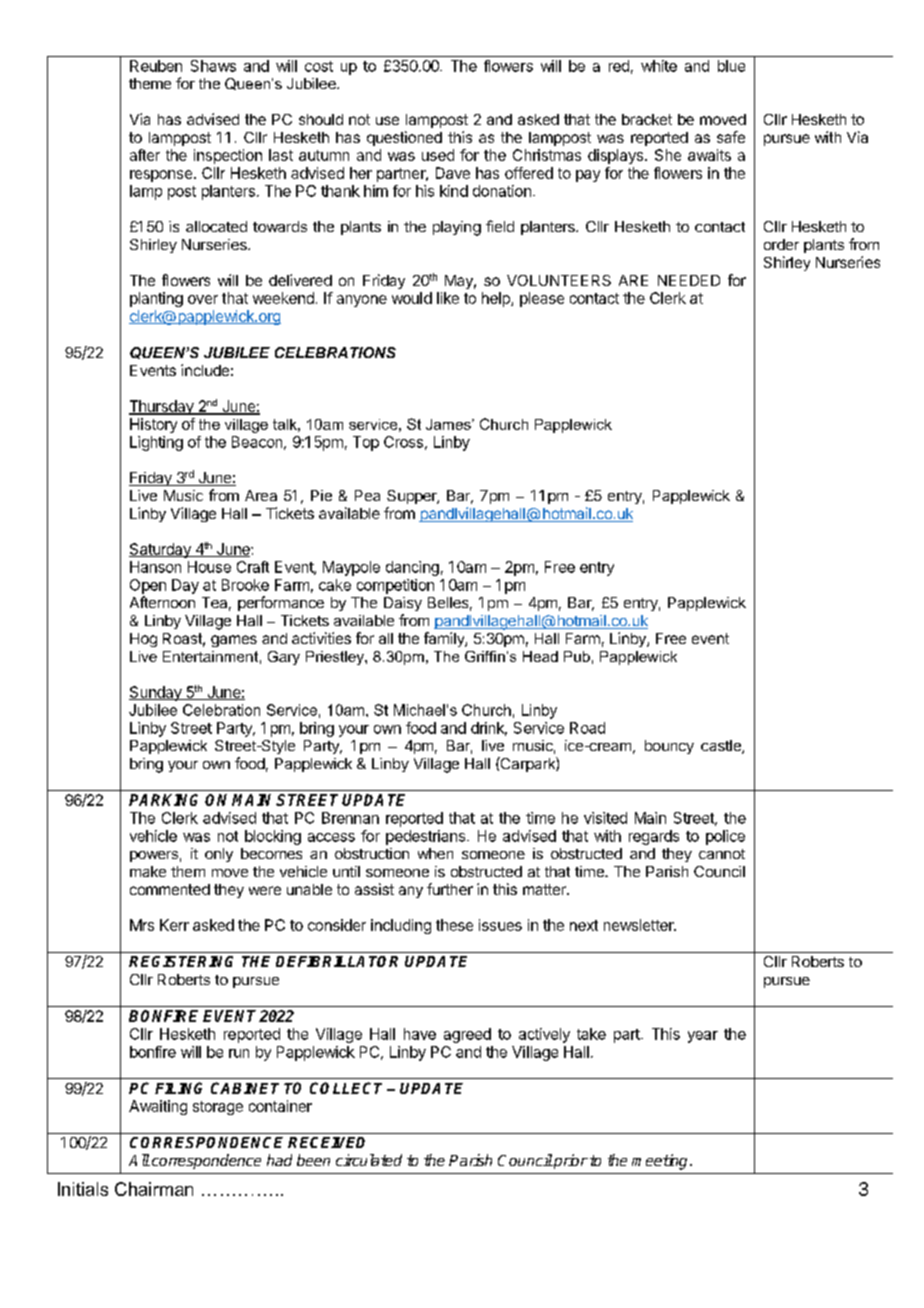 Image resolution: width=924 pixels, height=1308 pixels. Describe the element at coordinates (154, 1189) in the document. I see `Chairman` at that location.
